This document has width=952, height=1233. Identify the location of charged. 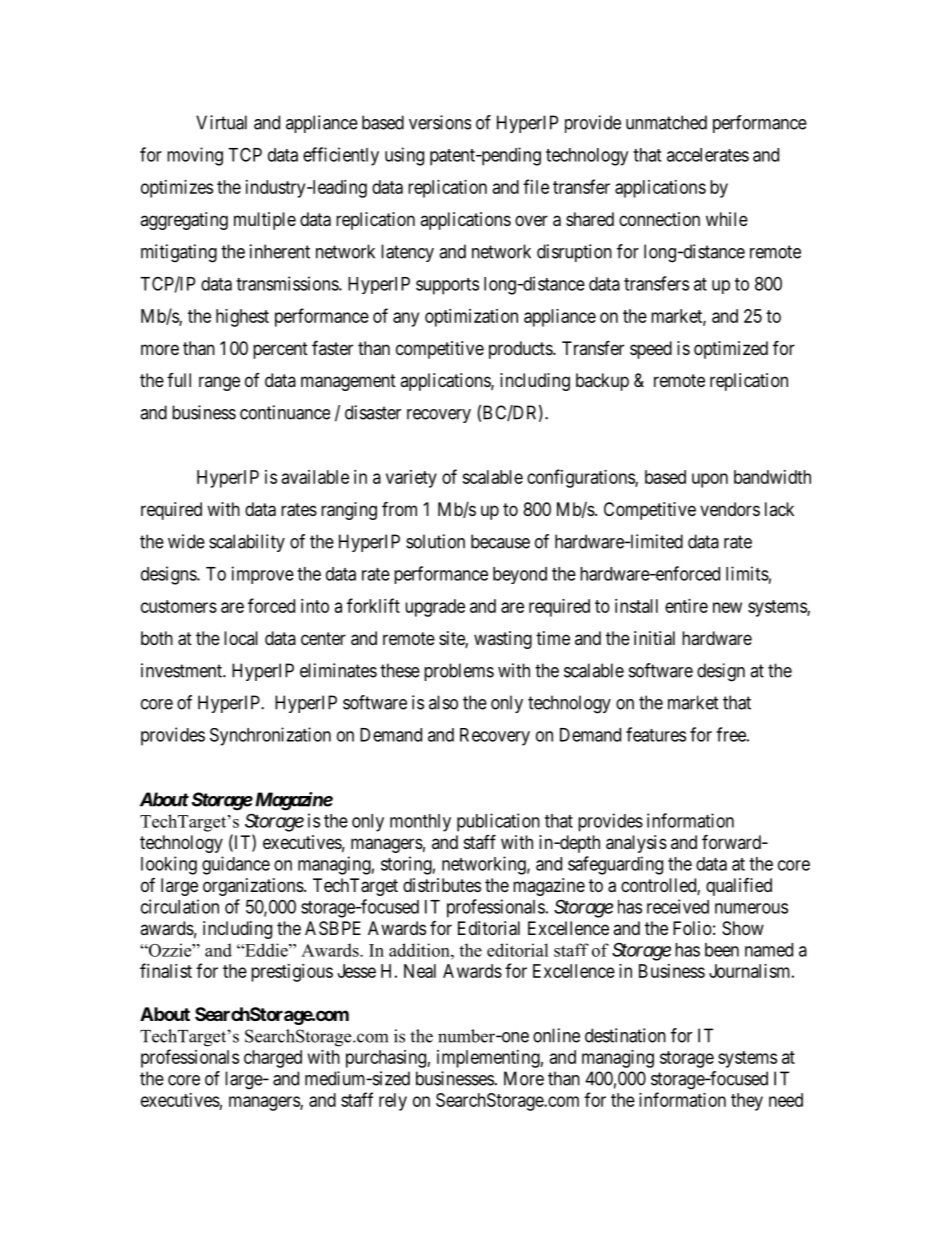
(273, 1059).
